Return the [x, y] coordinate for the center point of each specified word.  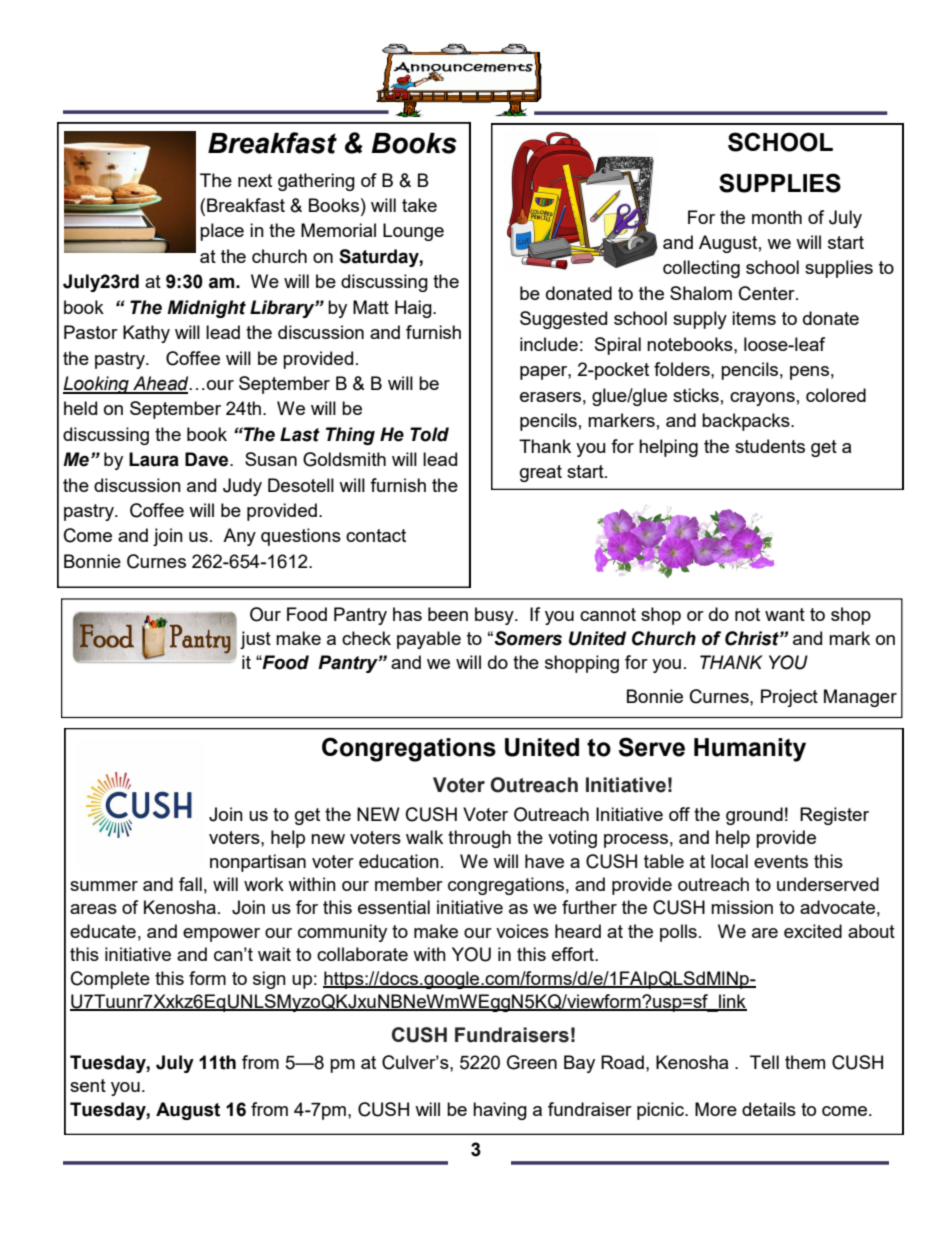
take [419, 205]
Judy [242, 487]
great [541, 473]
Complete [110, 980]
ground [754, 816]
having [500, 1111]
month [777, 217]
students [770, 446]
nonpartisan [258, 863]
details [769, 1109]
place [222, 232]
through [479, 839]
